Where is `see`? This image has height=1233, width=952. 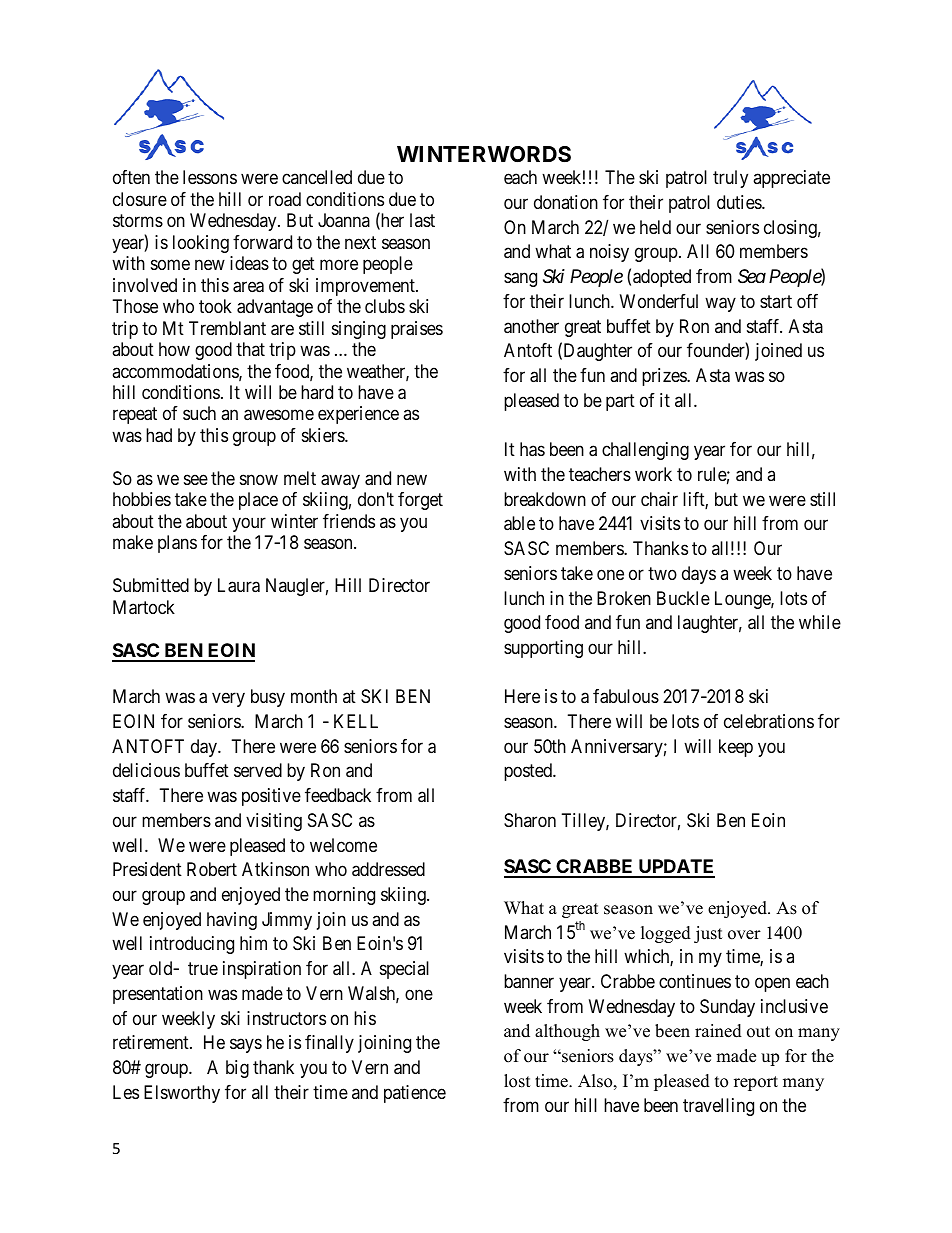 see is located at coordinates (196, 479).
